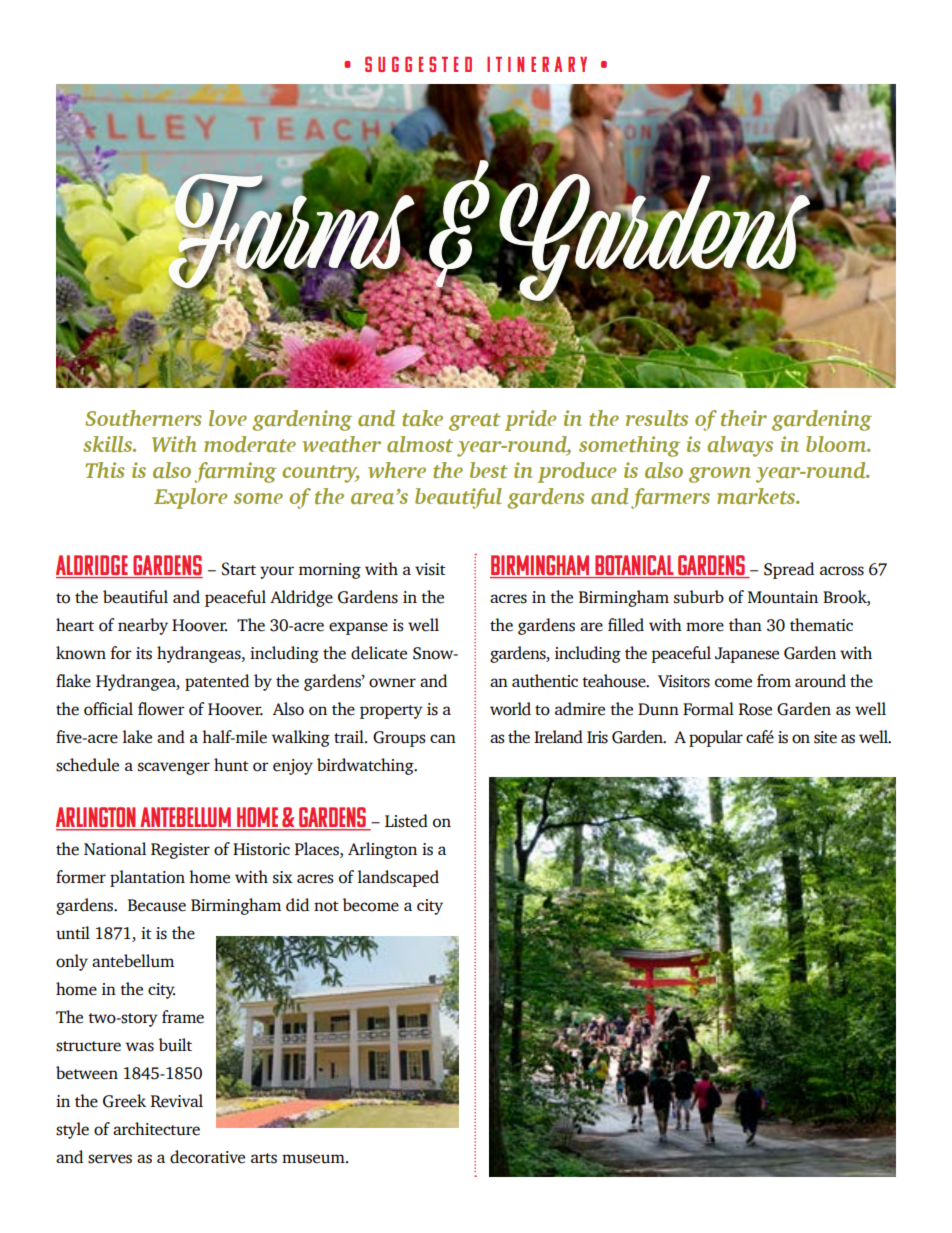 Image resolution: width=952 pixels, height=1233 pixels. Describe the element at coordinates (156, 1129) in the screenshot. I see `architecture` at that location.
